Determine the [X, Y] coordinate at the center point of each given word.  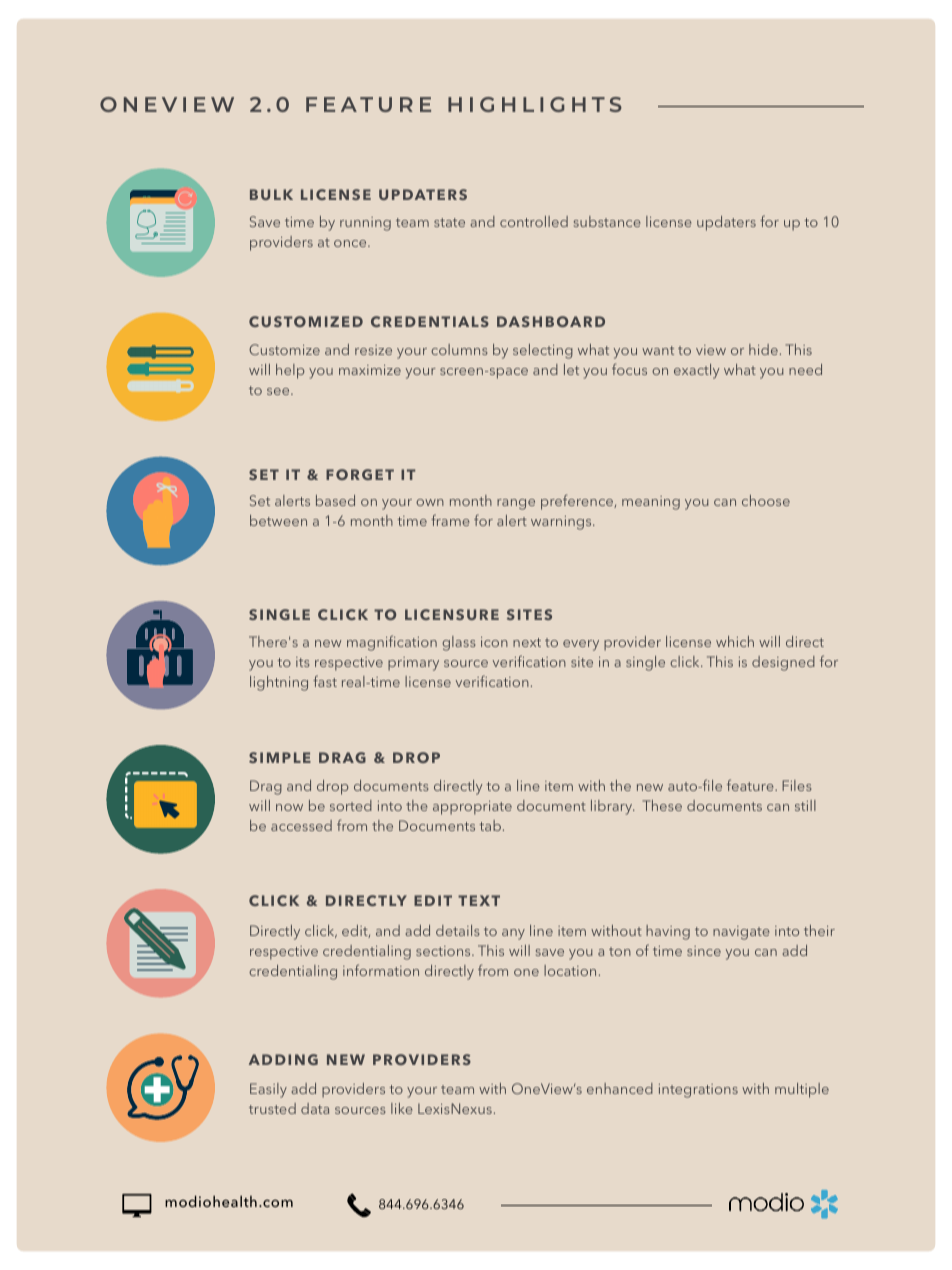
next [527, 642]
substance [607, 221]
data [315, 1108]
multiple [802, 1090]
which [735, 641]
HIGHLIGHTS [535, 104]
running [365, 224]
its [303, 662]
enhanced [620, 1088]
